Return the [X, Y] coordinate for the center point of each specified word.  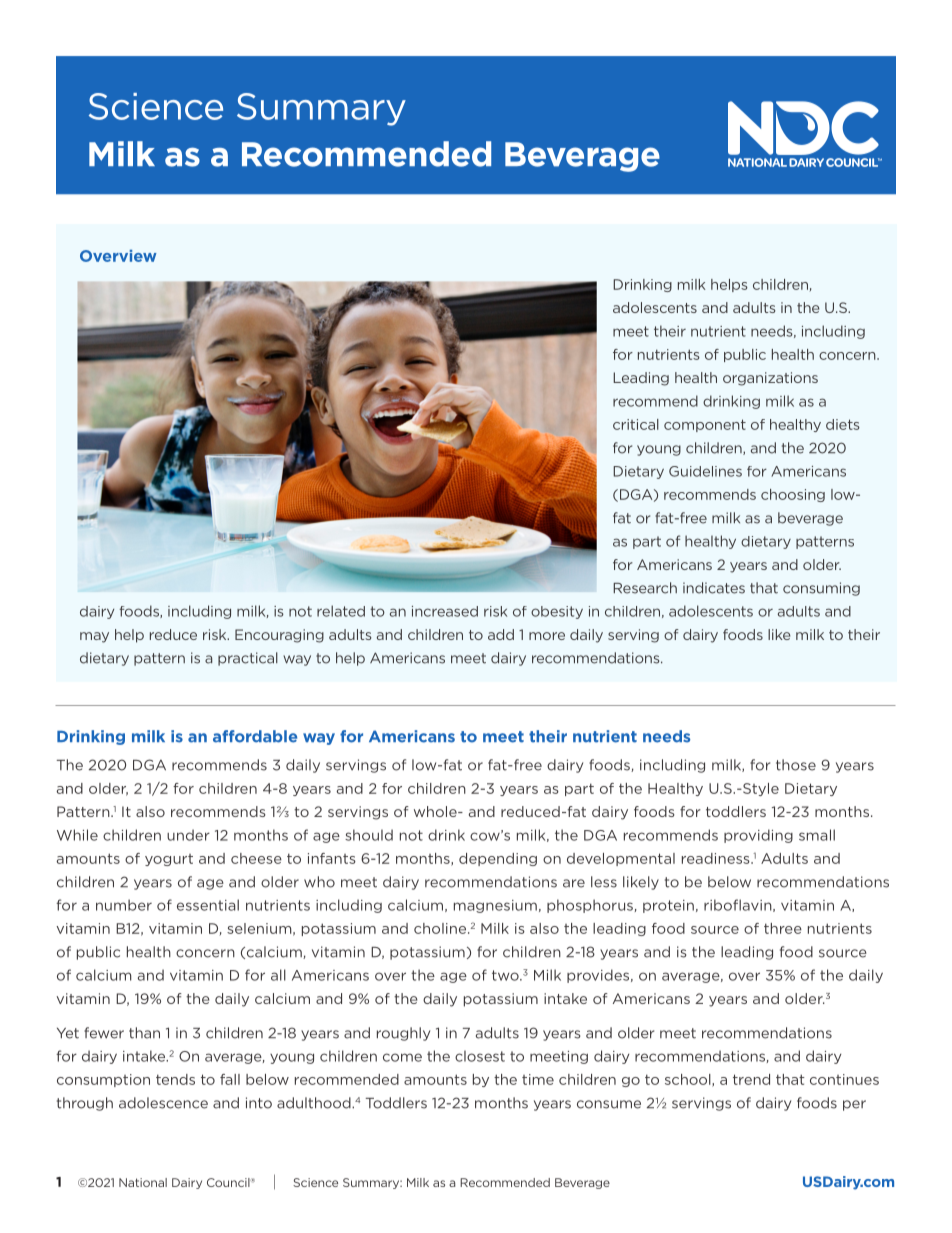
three [783, 928]
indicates [714, 588]
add [501, 634]
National [143, 1182]
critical [636, 424]
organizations [770, 379]
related [341, 611]
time [538, 1079]
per [854, 1105]
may [94, 637]
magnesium [495, 906]
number [124, 905]
